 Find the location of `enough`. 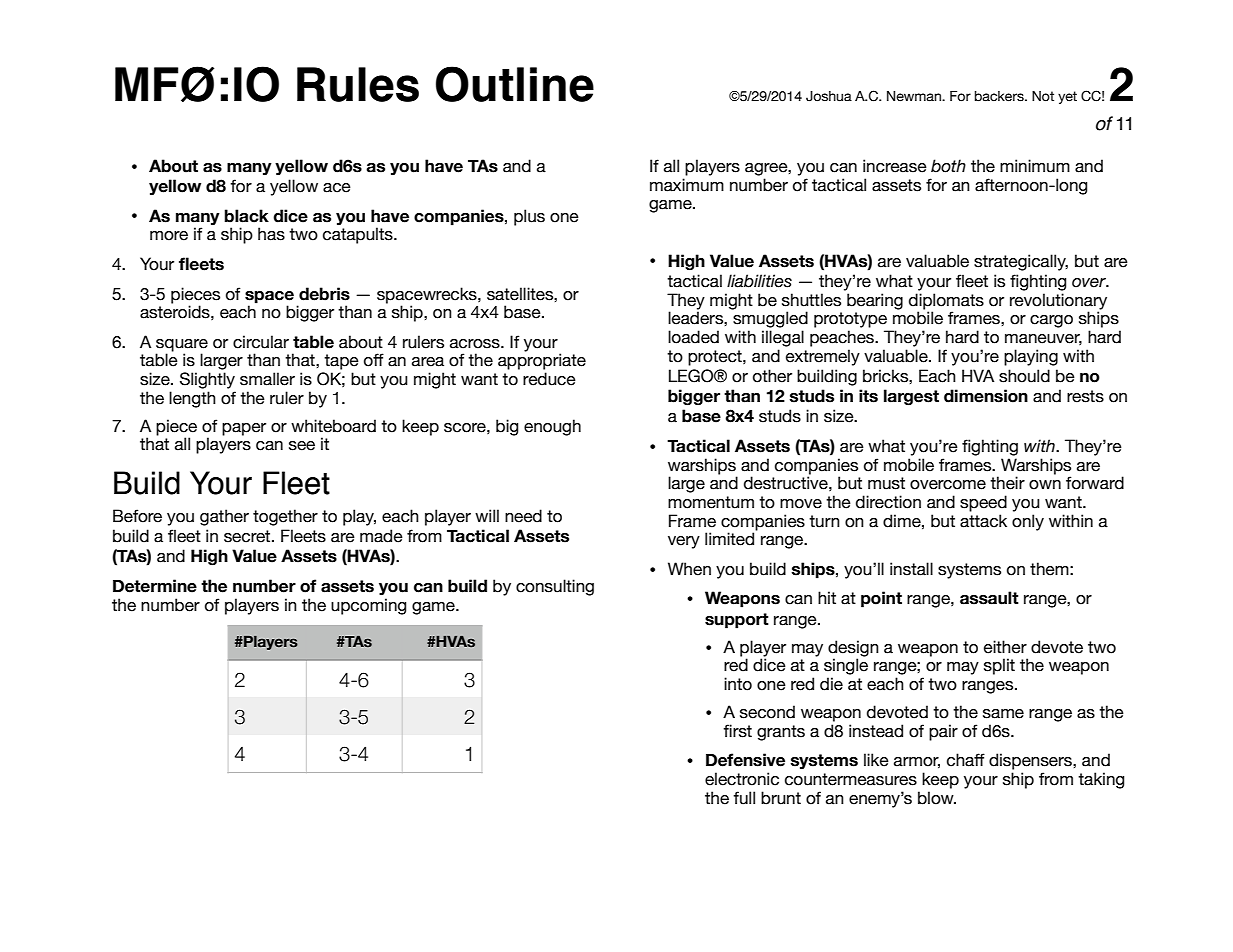

enough is located at coordinates (552, 427).
